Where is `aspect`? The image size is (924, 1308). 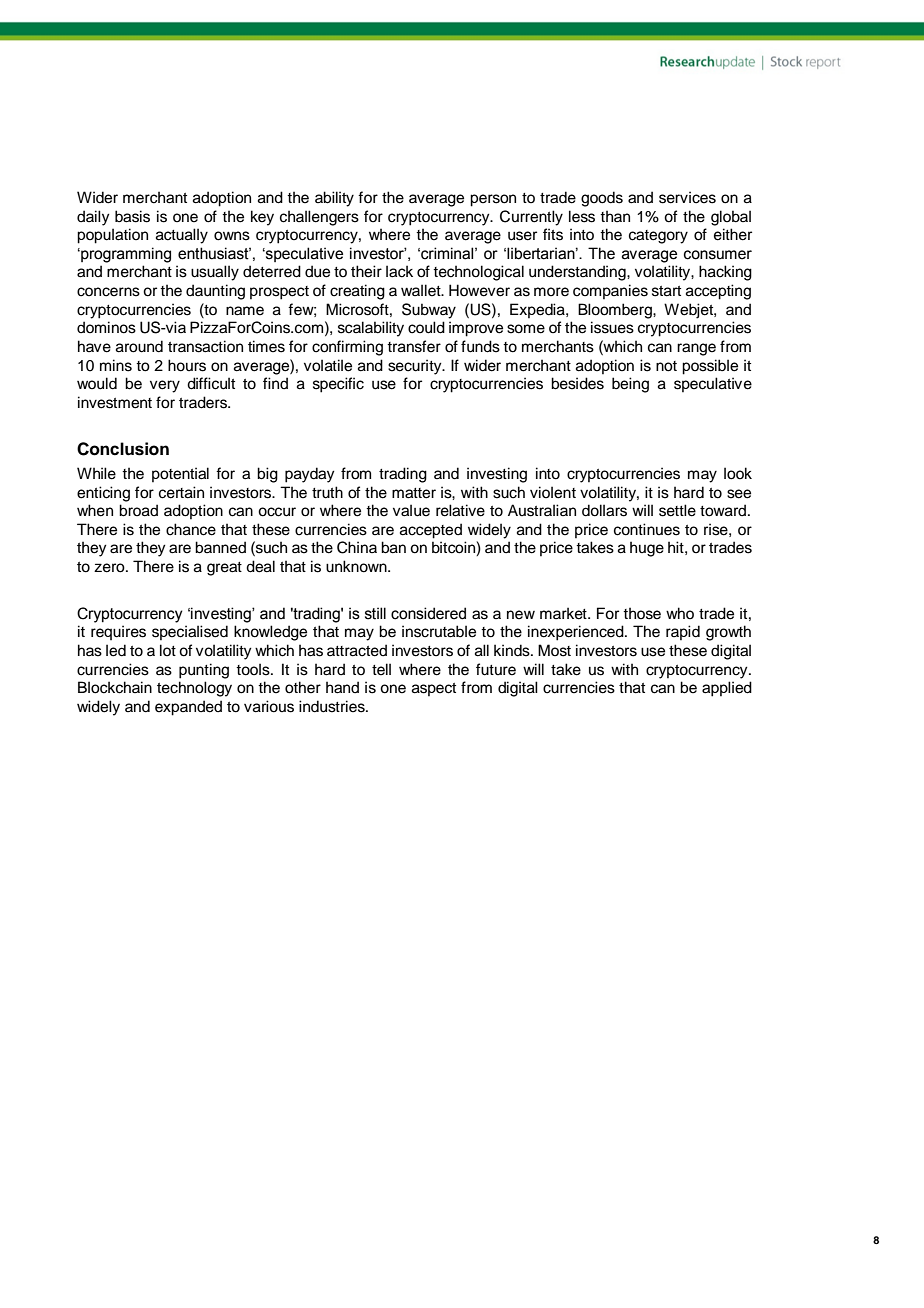 aspect is located at coordinates (434, 689).
